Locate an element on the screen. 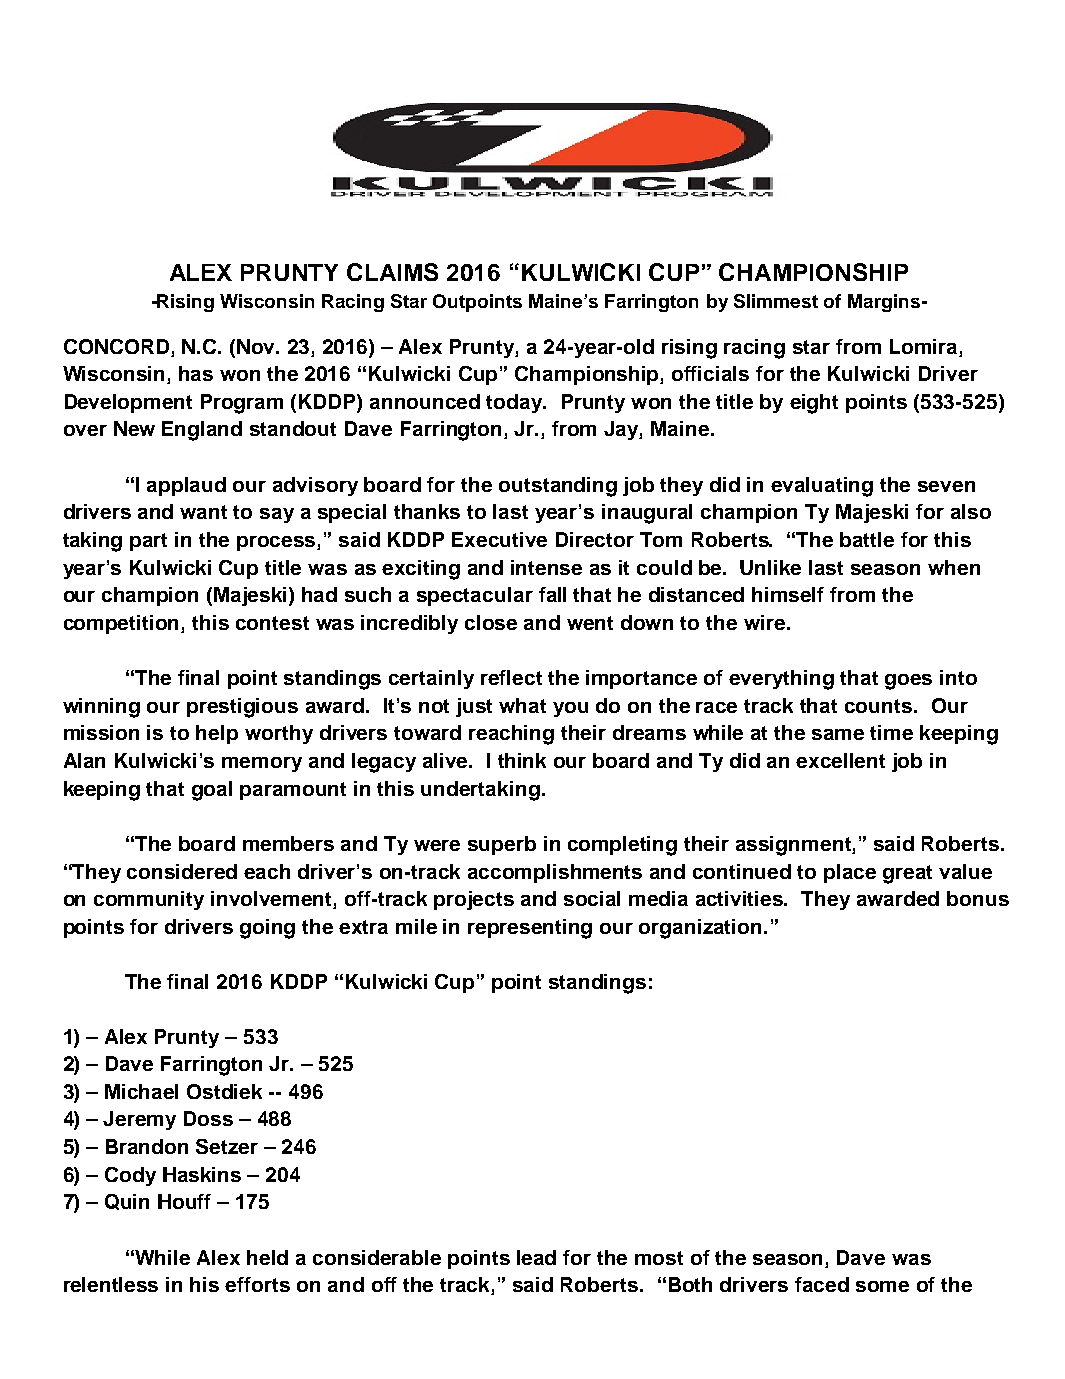  held is located at coordinates (267, 1257).
